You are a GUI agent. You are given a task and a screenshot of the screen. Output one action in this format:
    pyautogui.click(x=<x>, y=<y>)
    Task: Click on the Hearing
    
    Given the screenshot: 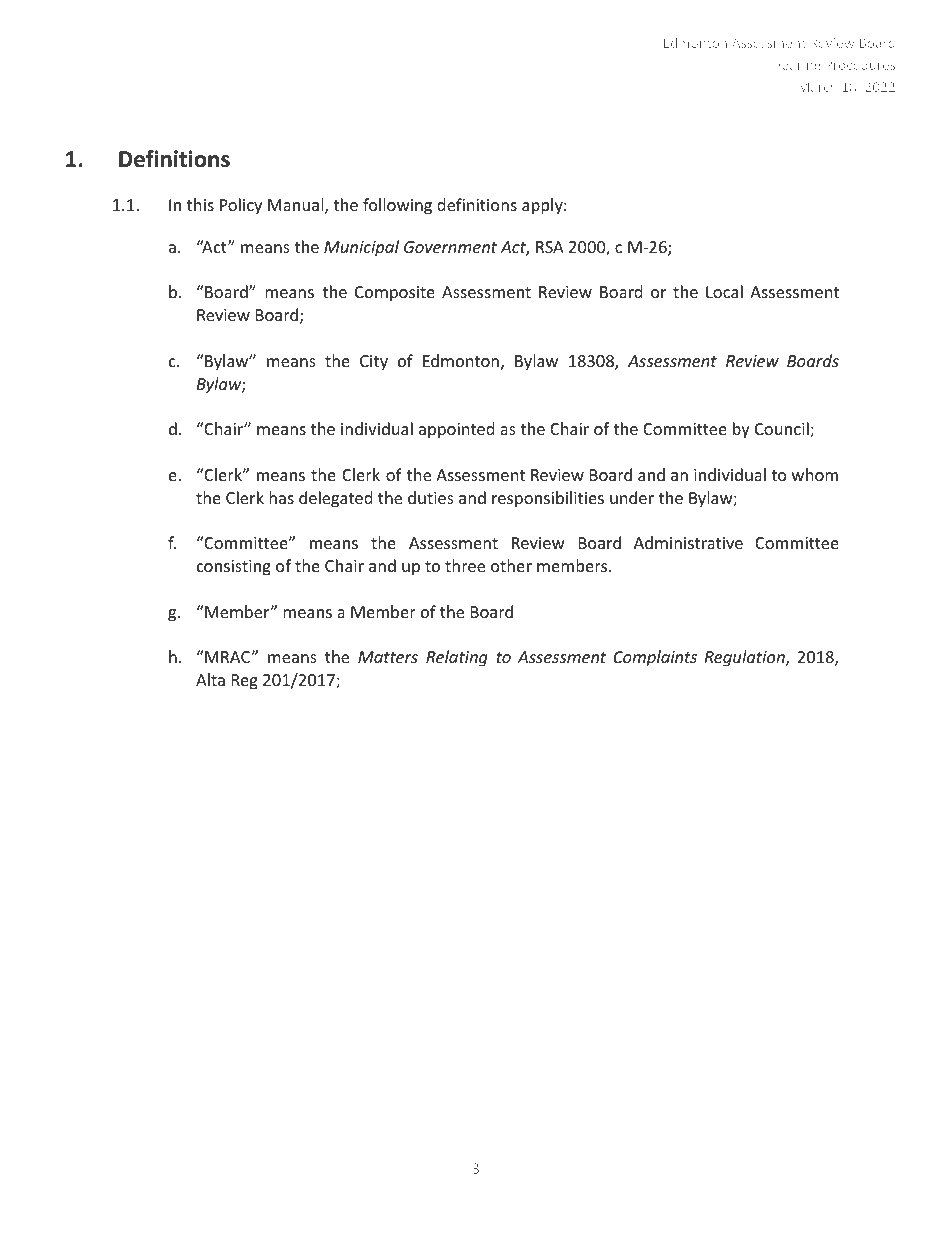 What is the action you would take?
    pyautogui.click(x=797, y=66)
